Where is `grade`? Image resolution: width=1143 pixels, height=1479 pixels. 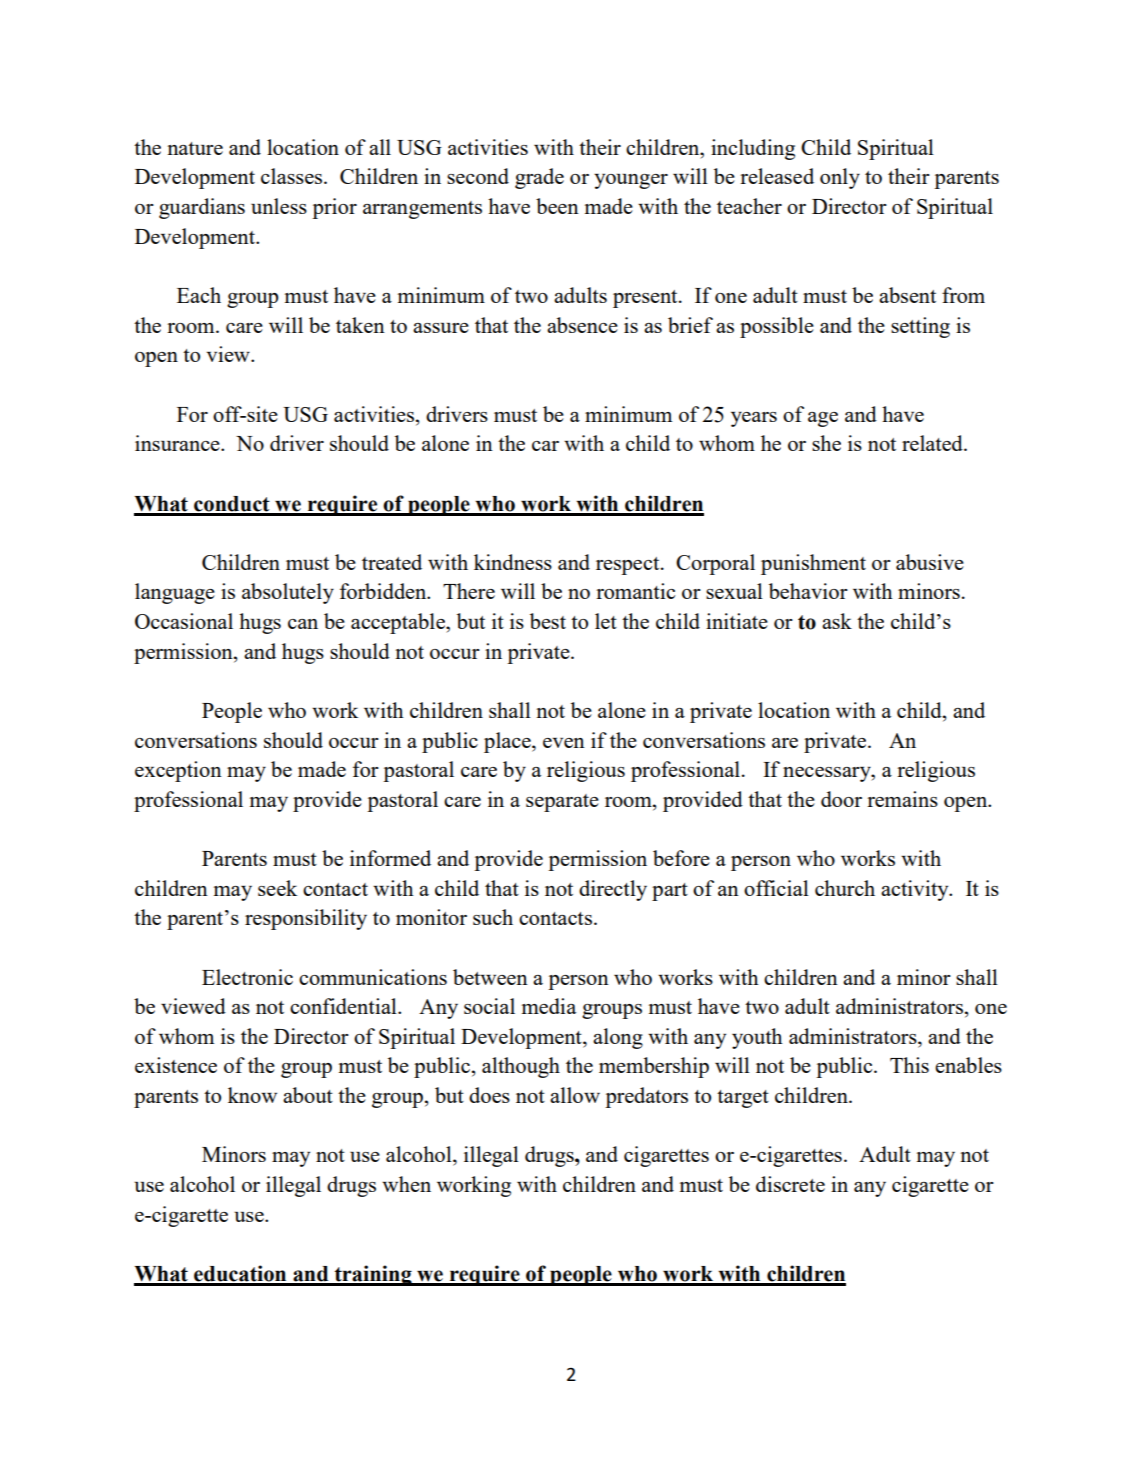 grade is located at coordinates (539, 178).
